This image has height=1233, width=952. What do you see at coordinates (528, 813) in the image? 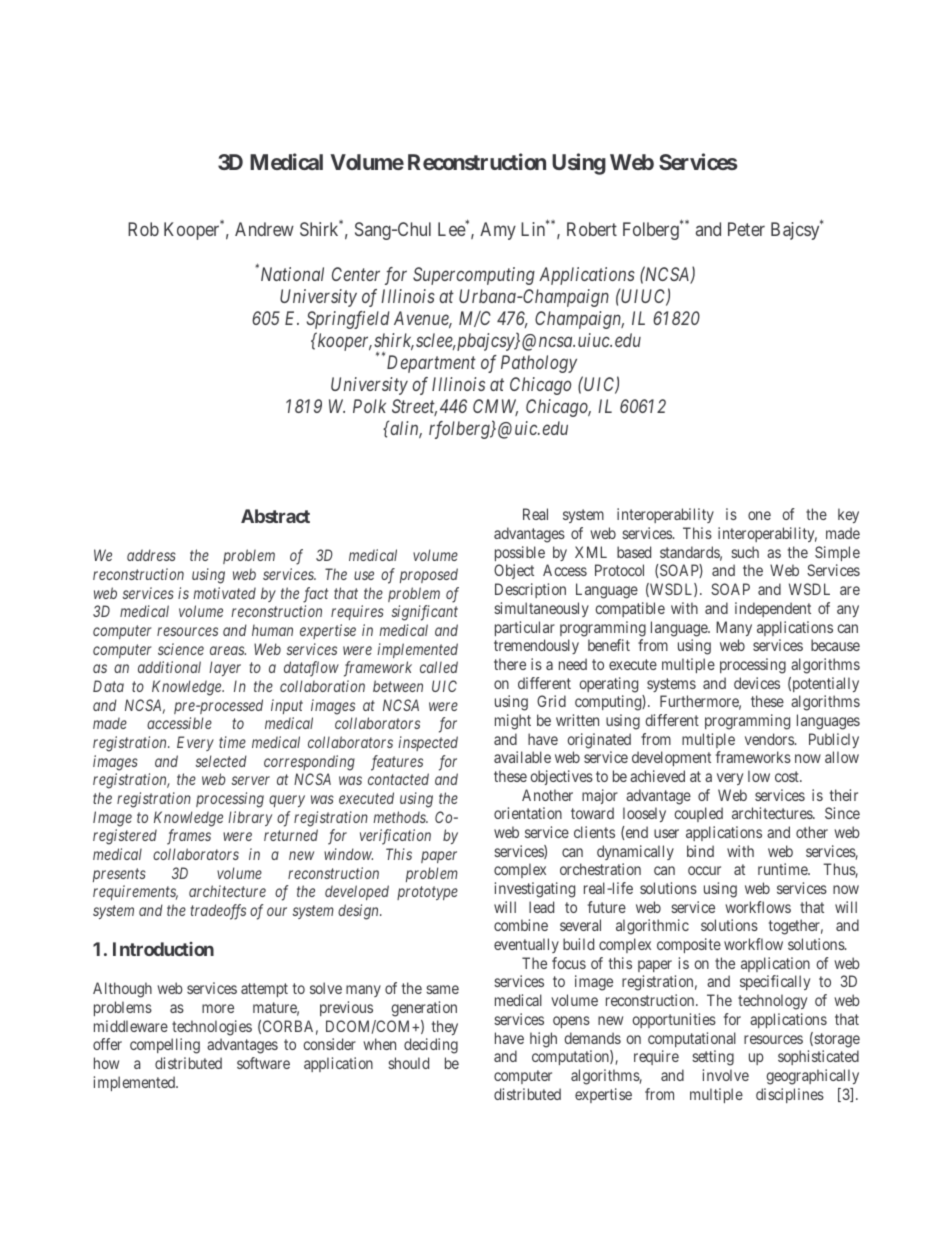
I see `orientation` at bounding box center [528, 813].
